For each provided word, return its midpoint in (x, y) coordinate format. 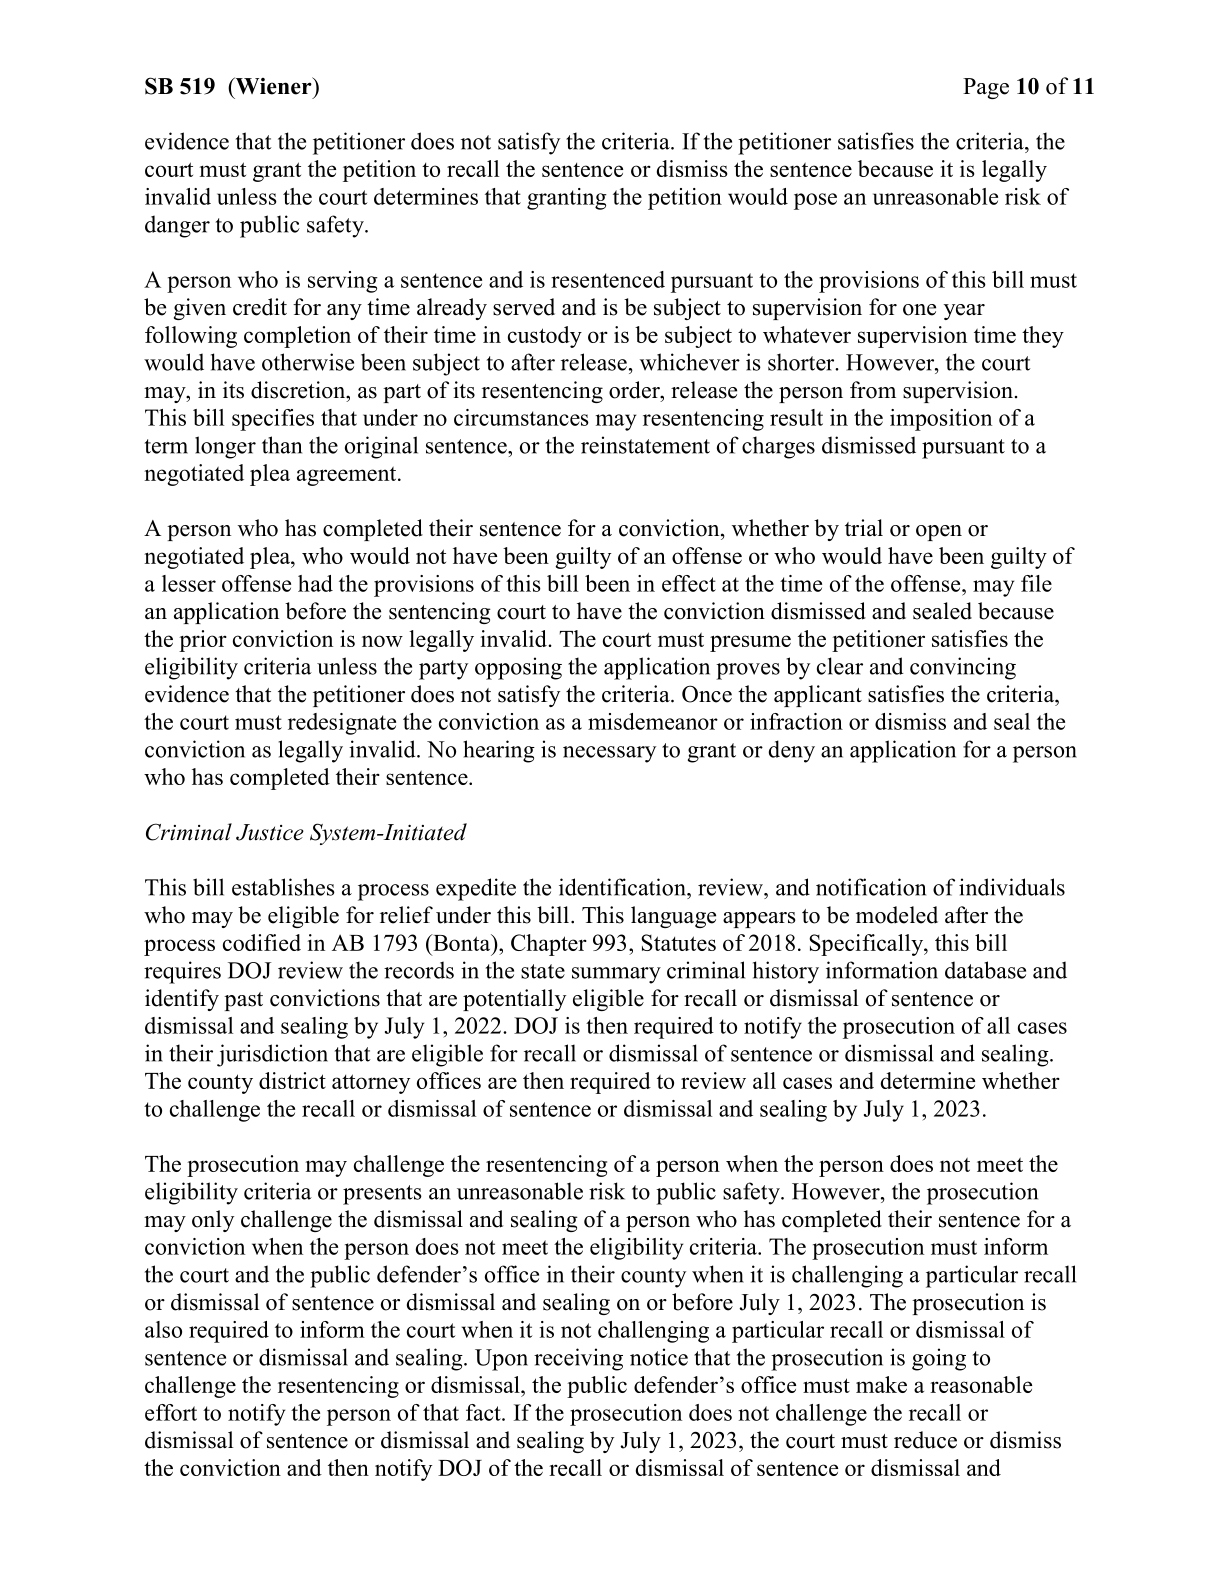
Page (986, 88)
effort (171, 1412)
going (939, 1359)
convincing (963, 668)
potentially (514, 1000)
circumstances (521, 417)
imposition (941, 420)
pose (815, 201)
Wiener (273, 86)
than (282, 445)
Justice (270, 832)
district (292, 1080)
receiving (578, 1359)
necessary (609, 754)
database (985, 970)
